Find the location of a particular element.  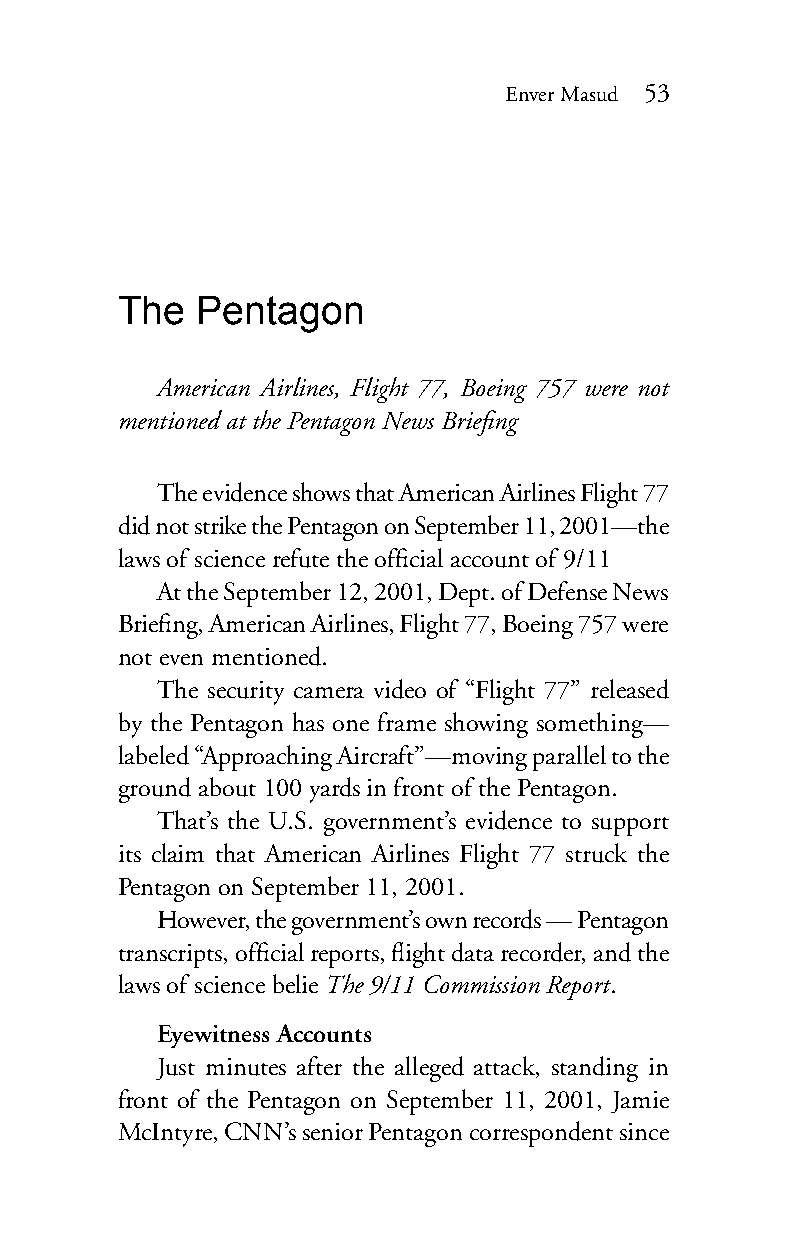

Enver is located at coordinates (530, 94).
